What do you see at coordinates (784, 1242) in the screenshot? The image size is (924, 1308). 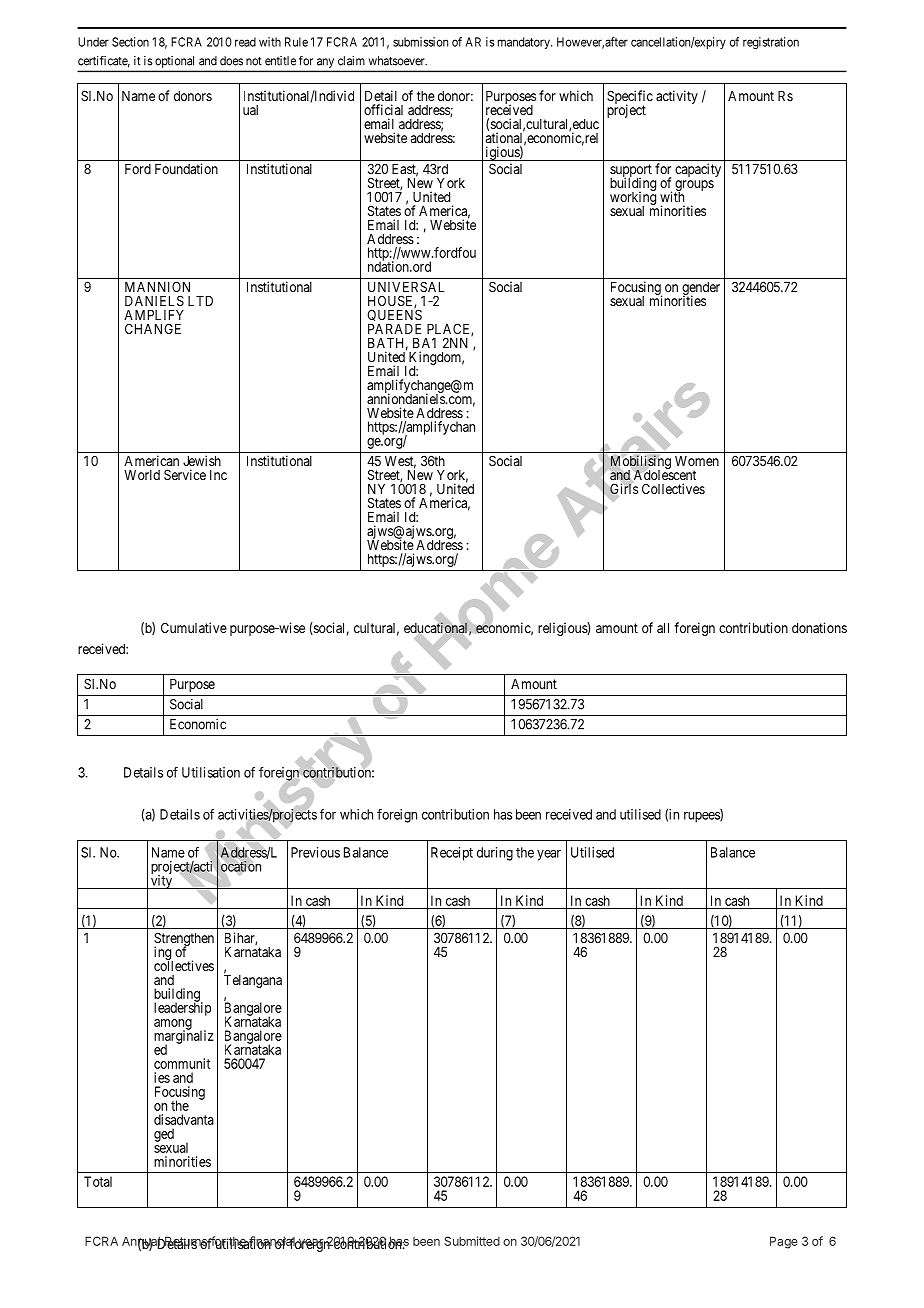 I see `Page` at bounding box center [784, 1242].
